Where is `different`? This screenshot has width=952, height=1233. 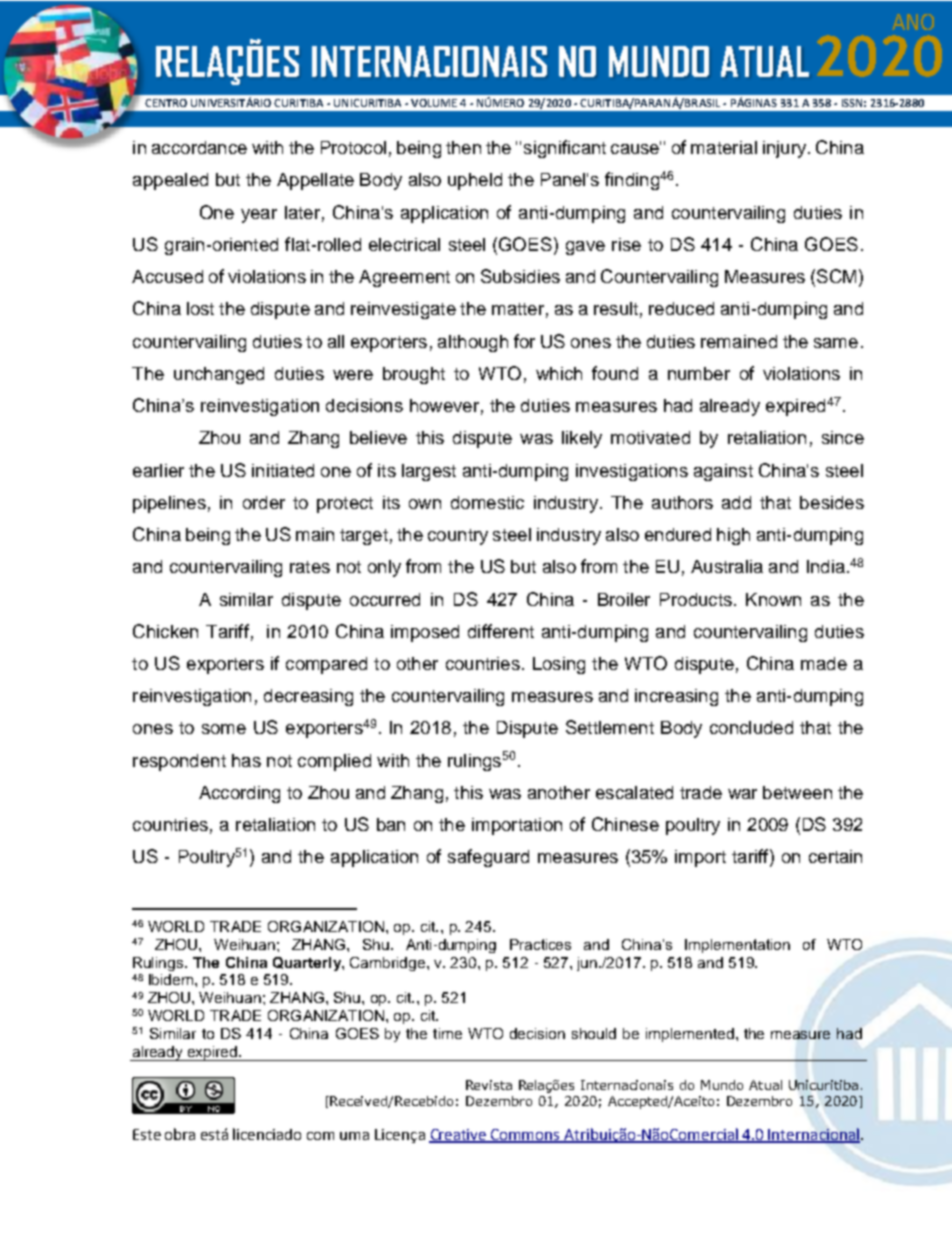
different is located at coordinates (501, 631).
